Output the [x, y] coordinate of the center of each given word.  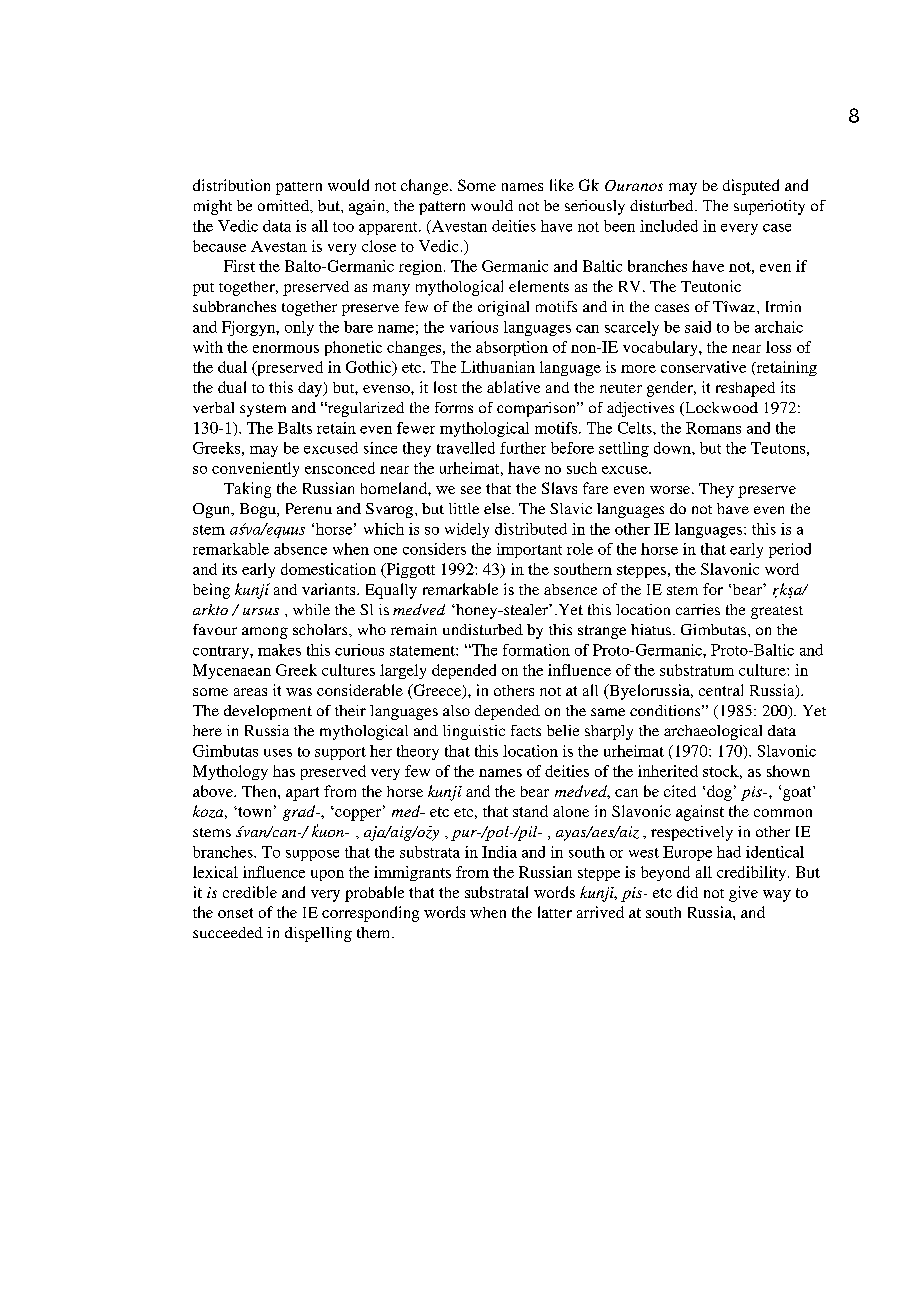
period [790, 550]
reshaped [745, 389]
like [562, 185]
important [529, 550]
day [311, 389]
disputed [751, 187]
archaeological [713, 732]
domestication [328, 569]
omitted [285, 206]
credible [250, 892]
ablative [513, 387]
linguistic [474, 732]
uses [278, 753]
